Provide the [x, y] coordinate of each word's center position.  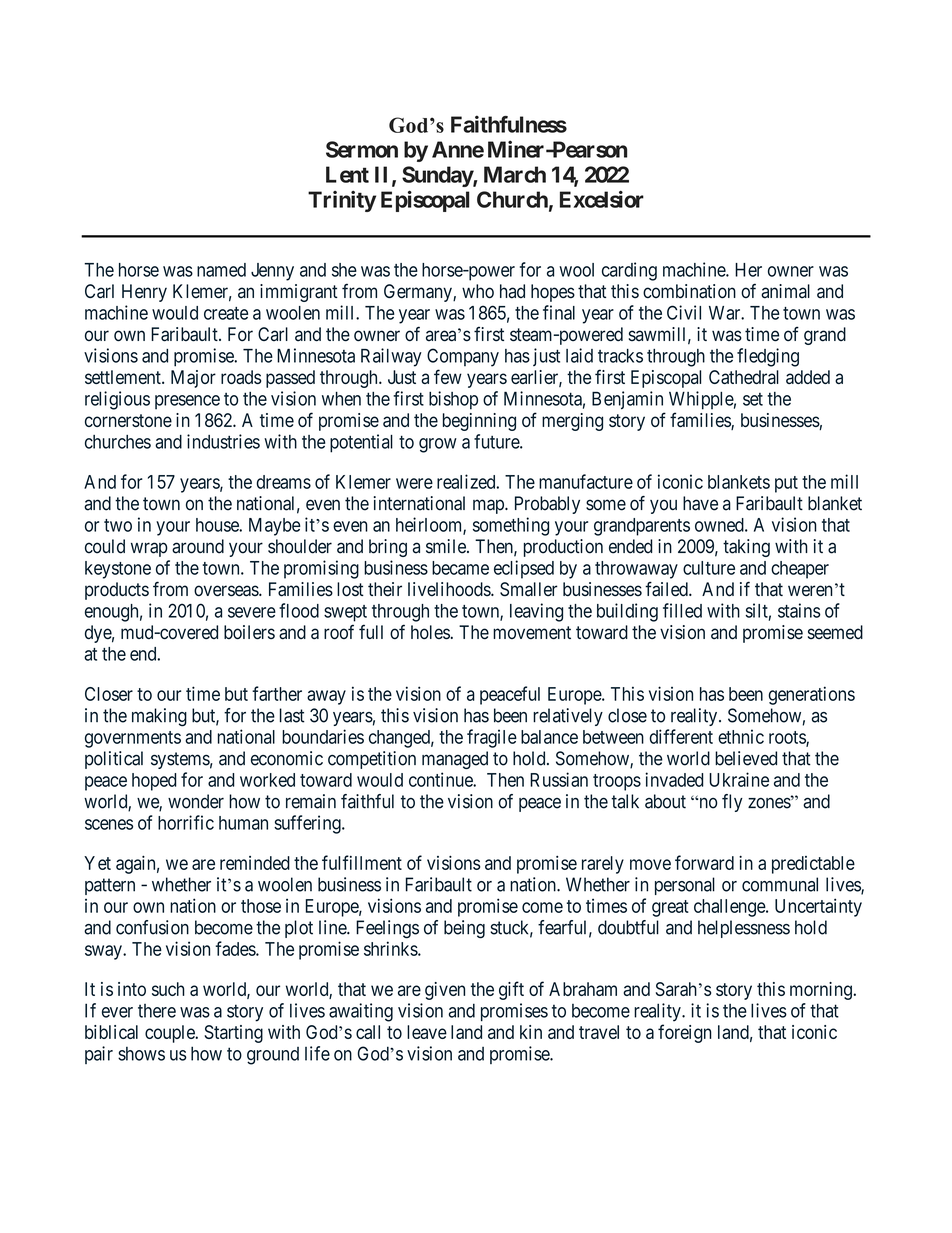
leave [427, 1032]
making [159, 717]
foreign [685, 1033]
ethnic [741, 736]
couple [170, 1034]
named [221, 270]
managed [455, 760]
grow [438, 445]
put [786, 484]
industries [223, 441]
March [515, 174]
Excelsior [602, 199]
